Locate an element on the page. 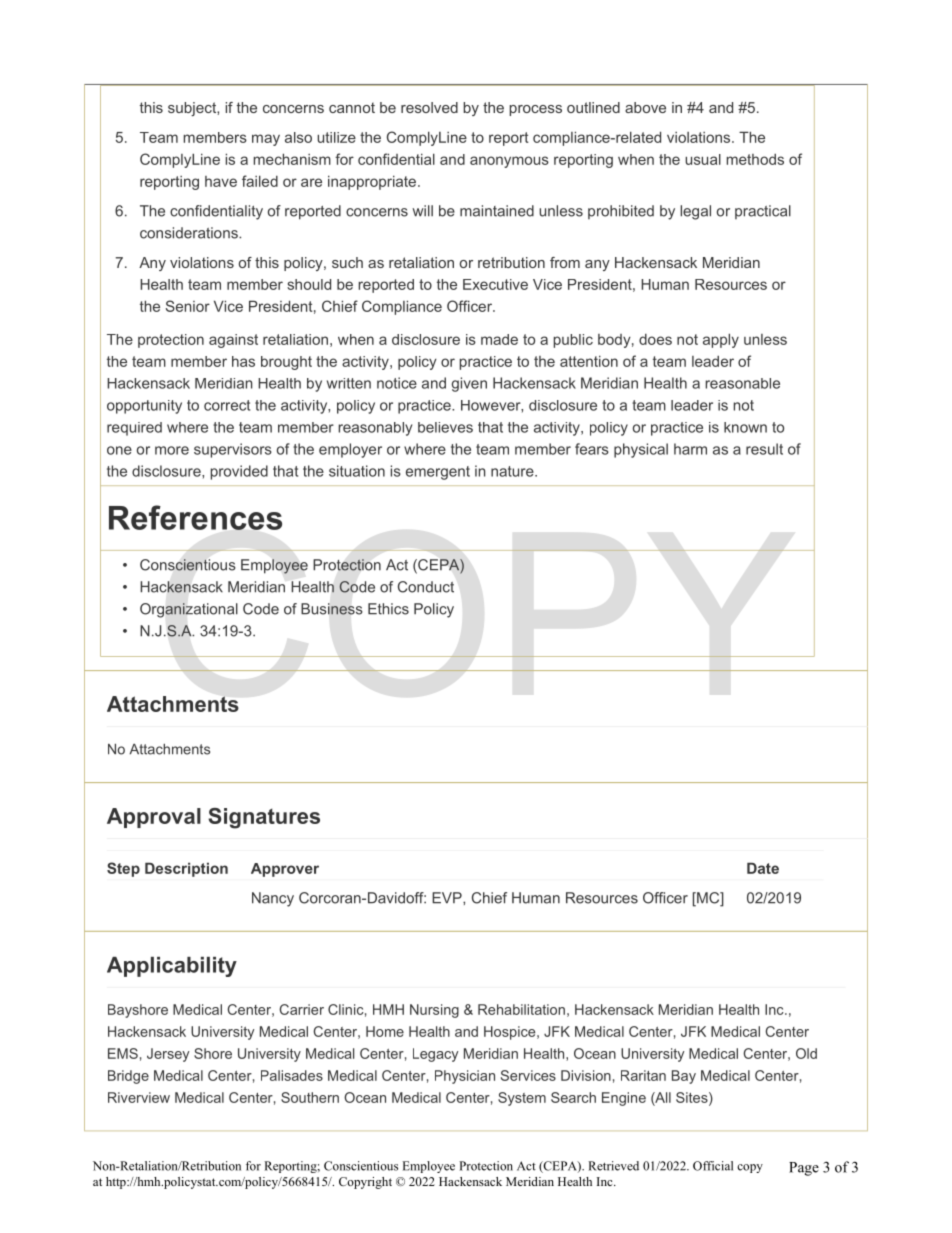 The height and width of the page is (1233, 952). System is located at coordinates (522, 1099).
